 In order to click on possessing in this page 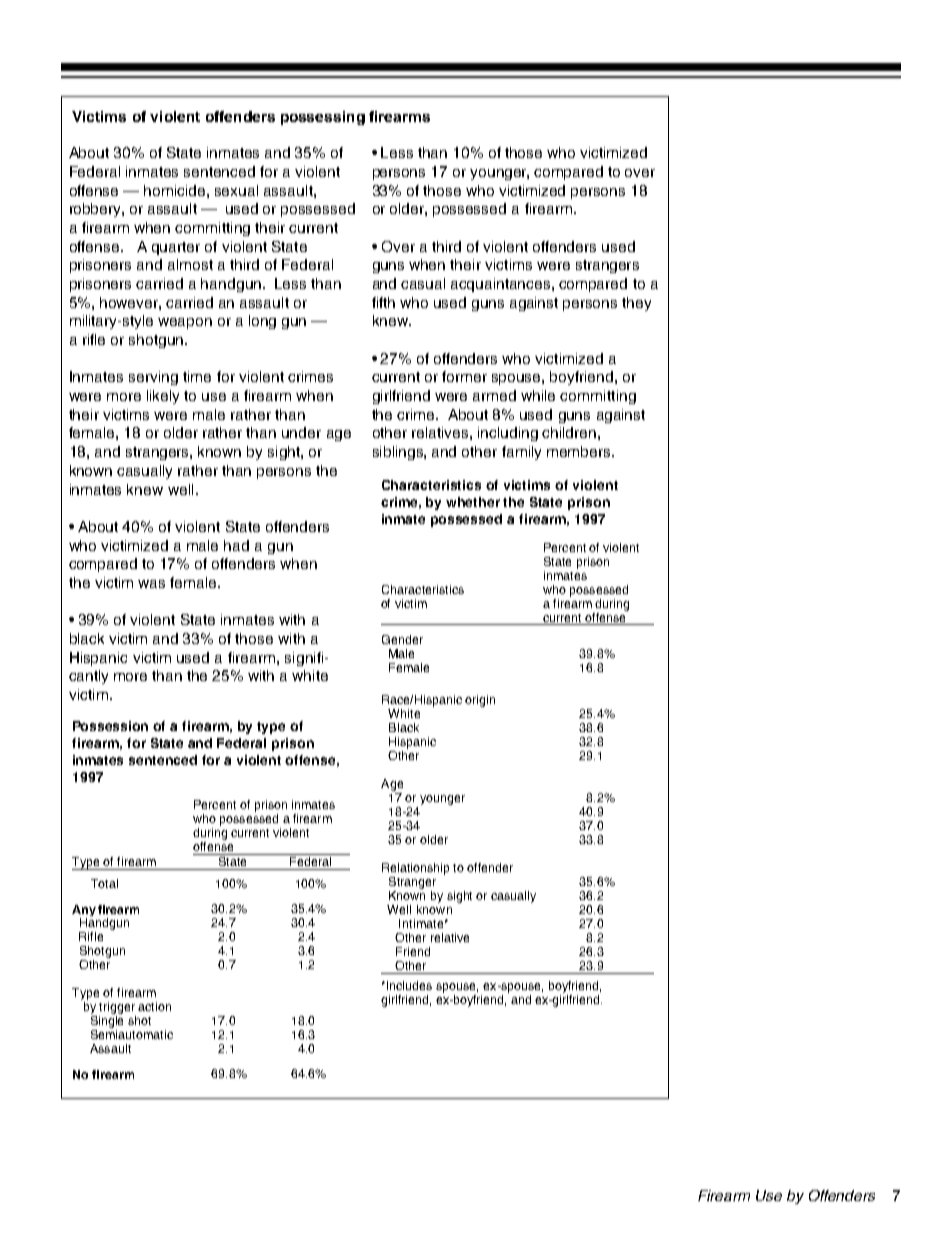, I will do `click(323, 118)`.
